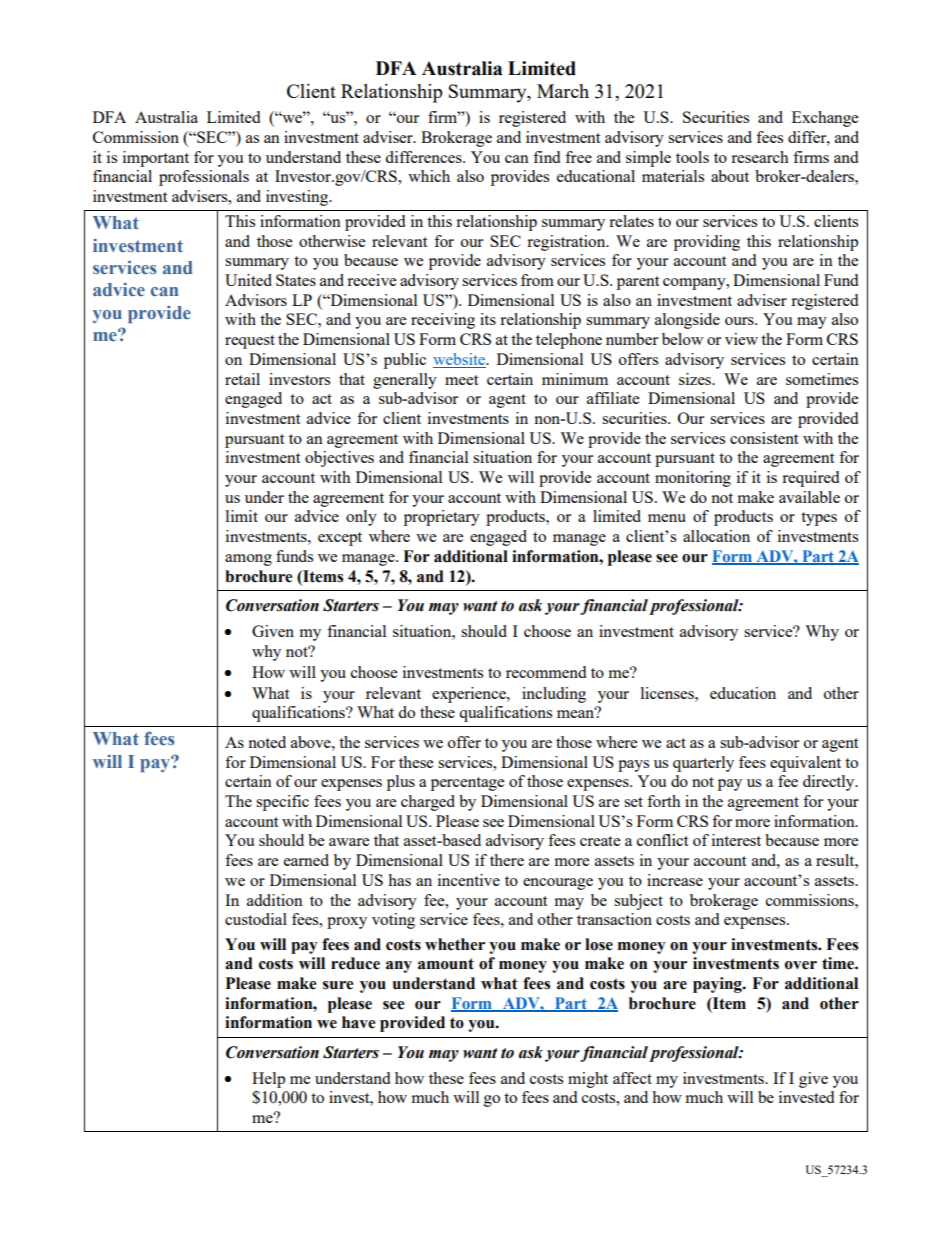 The image size is (952, 1233). What do you see at coordinates (250, 342) in the screenshot?
I see `request` at bounding box center [250, 342].
